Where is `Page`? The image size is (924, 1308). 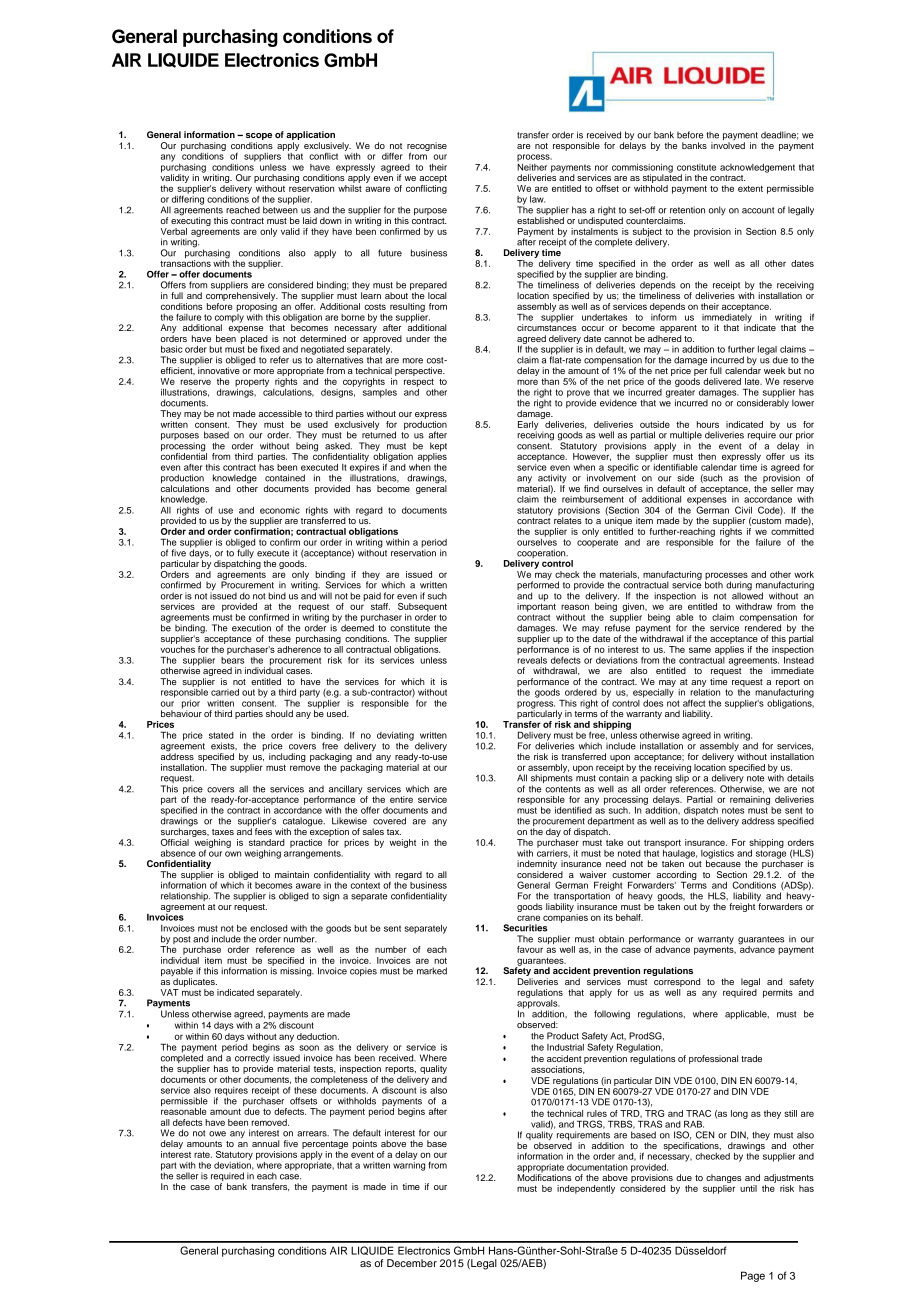
Page is located at coordinates (753, 1276).
